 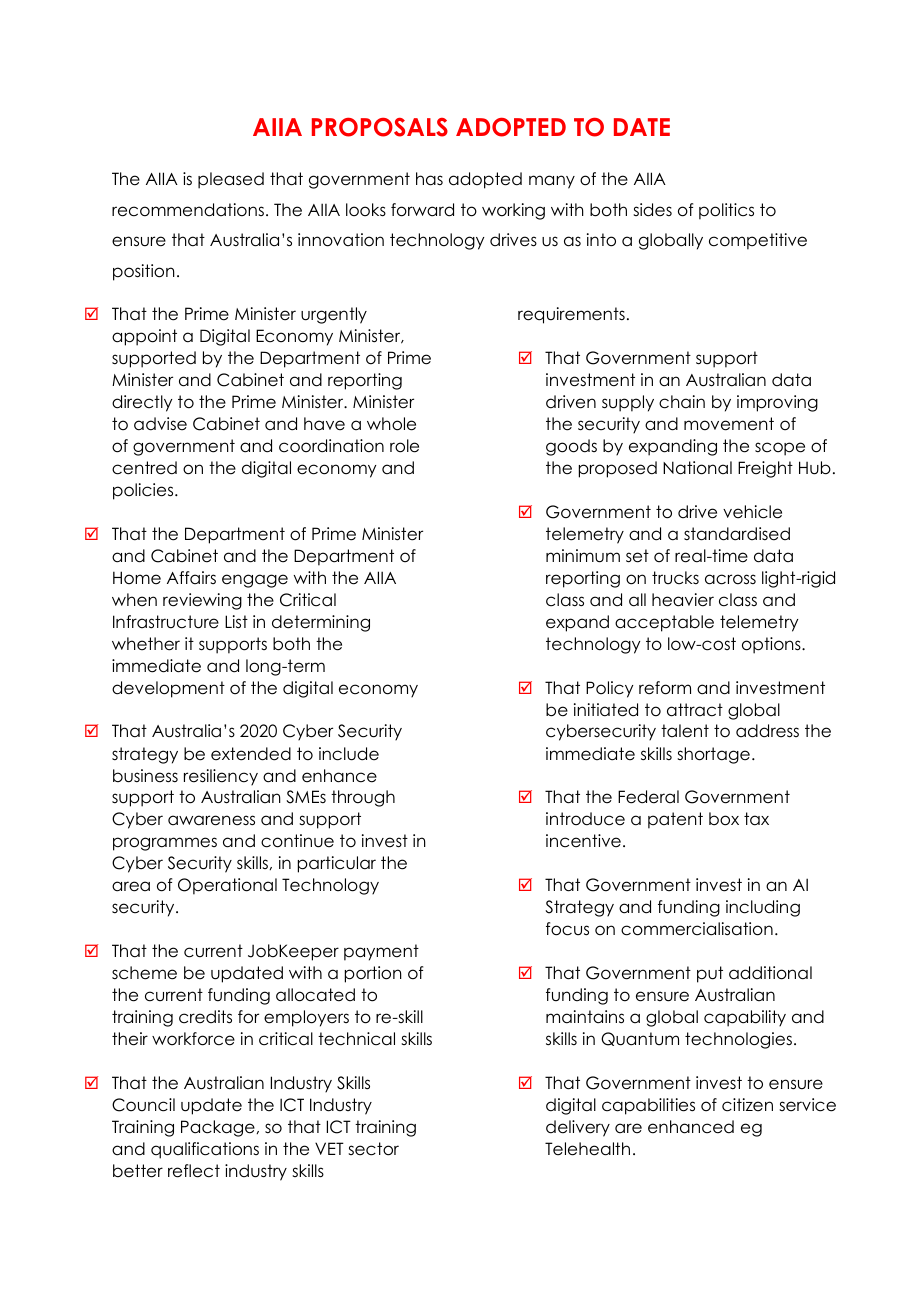 What do you see at coordinates (231, 180) in the document?
I see `pleased` at bounding box center [231, 180].
